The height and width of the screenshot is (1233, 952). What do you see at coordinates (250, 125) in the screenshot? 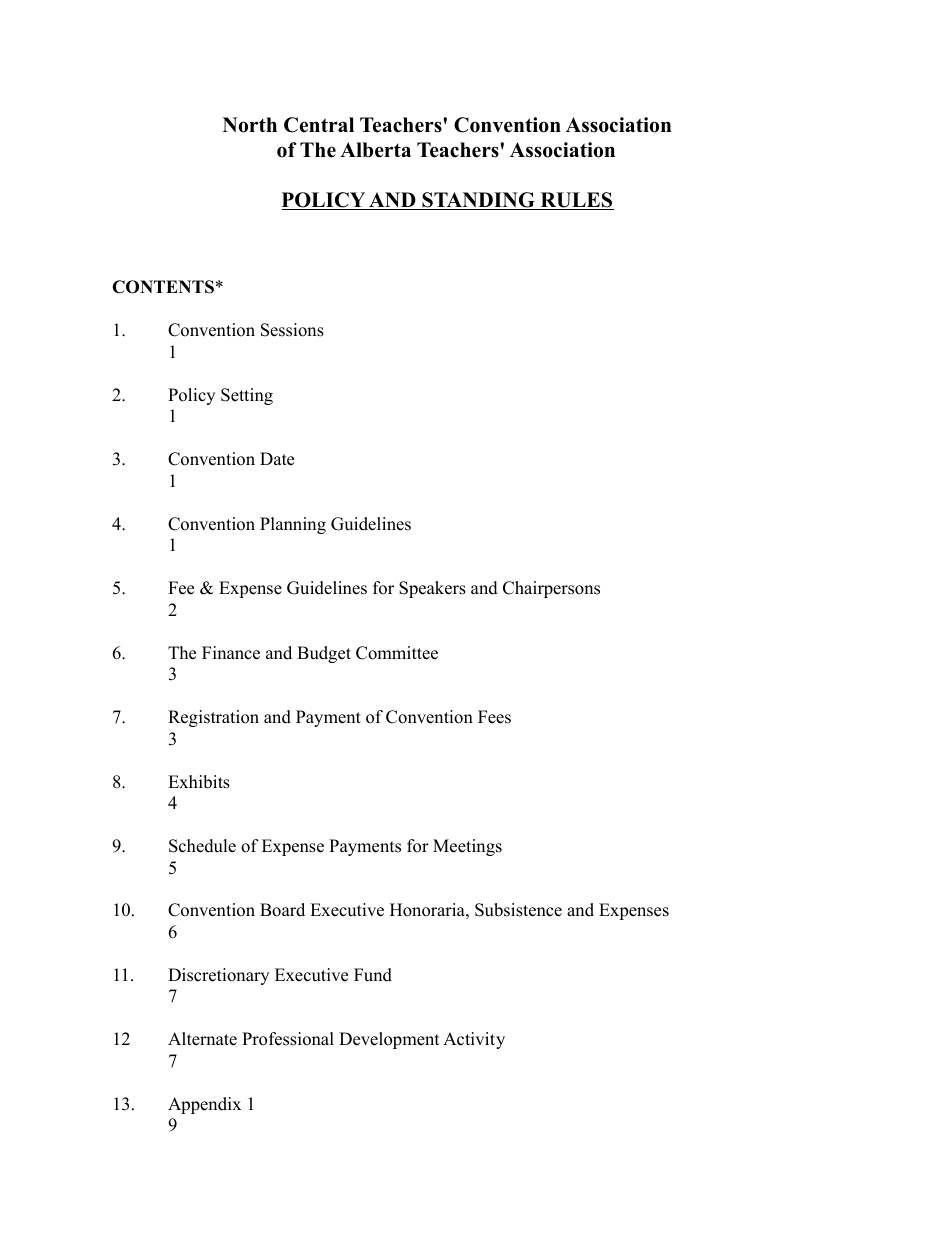
I see `North` at bounding box center [250, 125].
